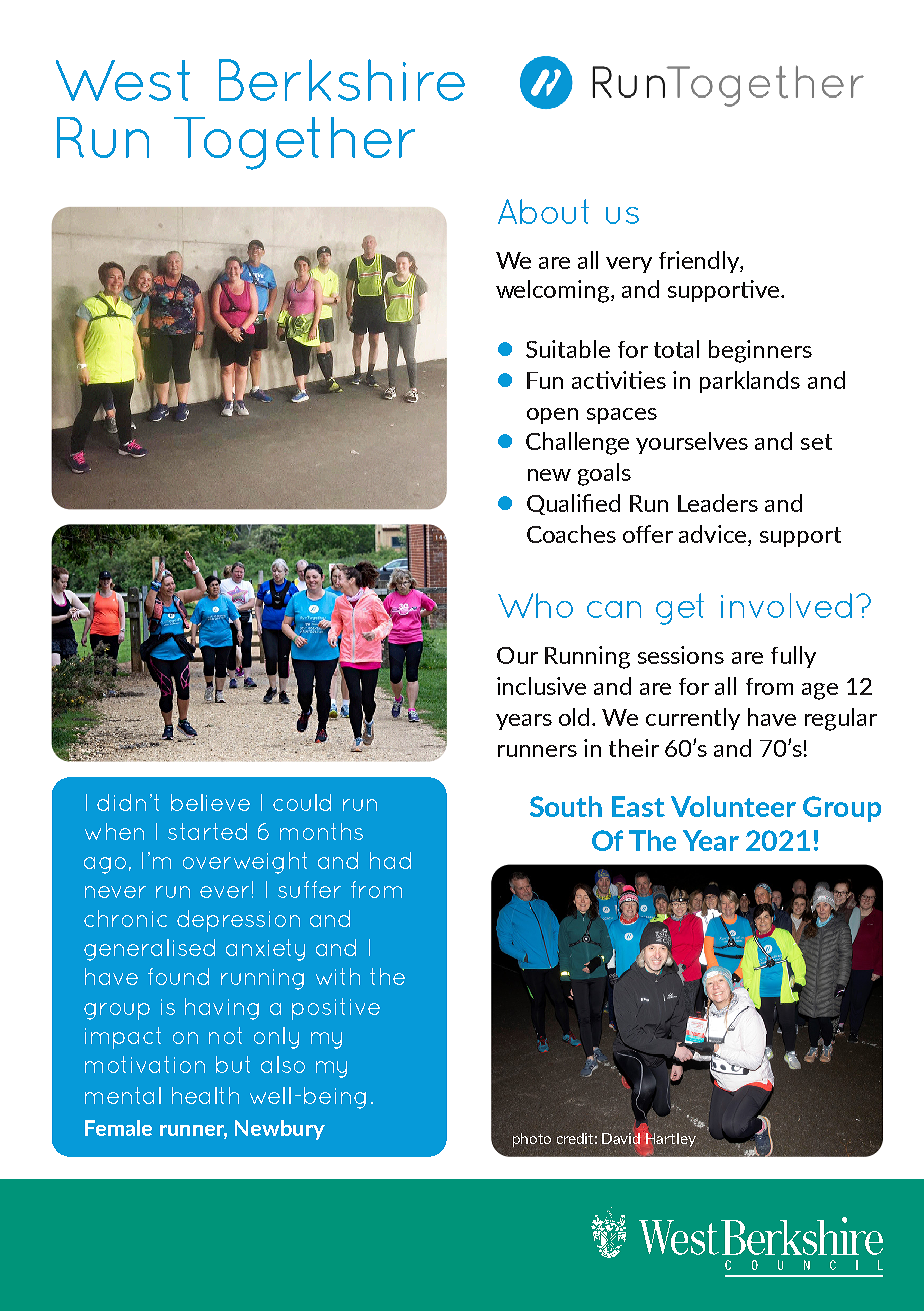  Describe the element at coordinates (210, 802) in the image. I see `believe` at that location.
